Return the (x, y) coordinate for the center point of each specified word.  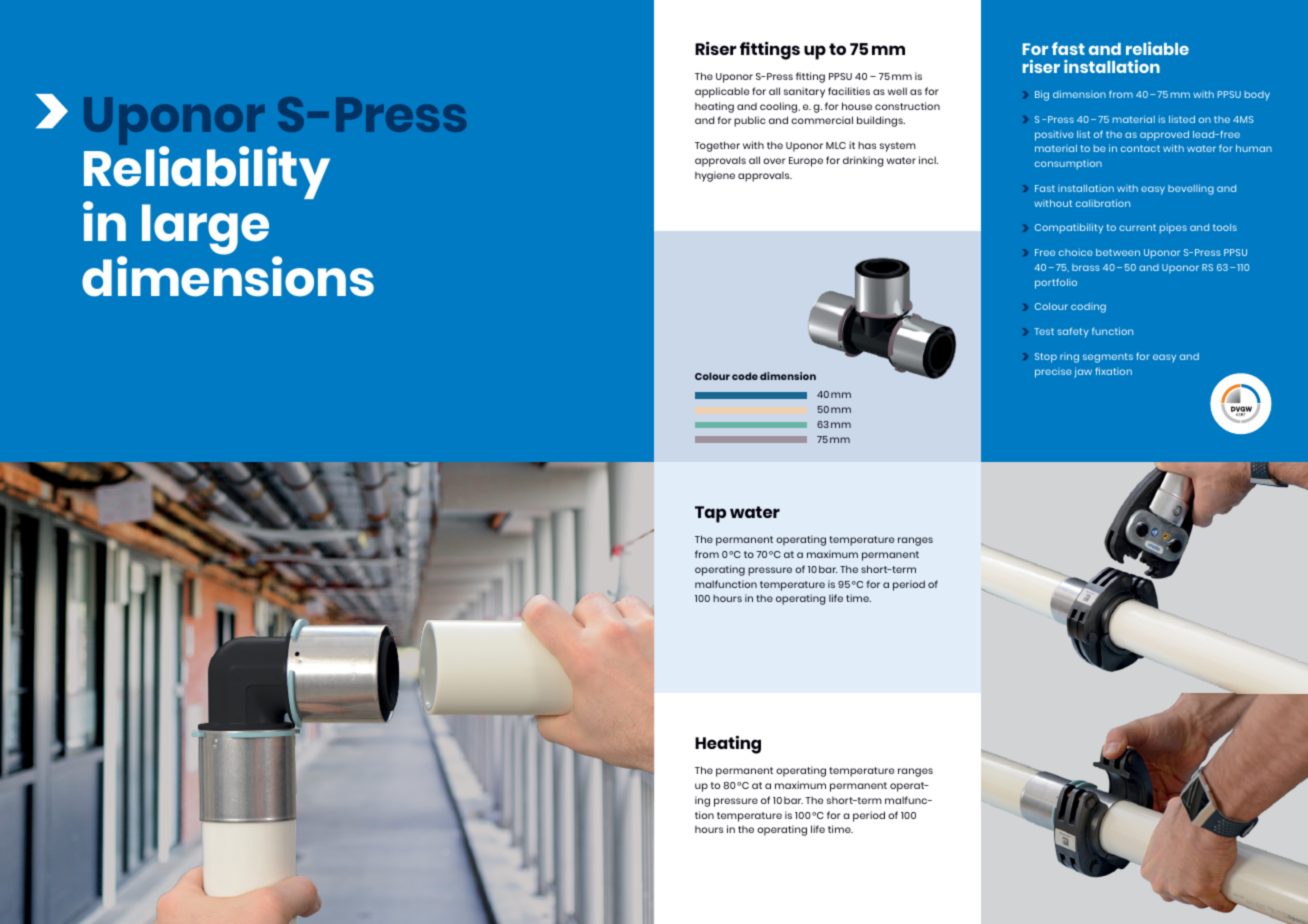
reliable (1157, 48)
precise (1053, 373)
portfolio (1056, 283)
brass (1086, 267)
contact (1140, 148)
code (745, 376)
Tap (710, 514)
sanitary (804, 92)
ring (1069, 358)
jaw (1083, 372)
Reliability (207, 174)
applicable (722, 92)
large (205, 229)
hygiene (715, 176)
